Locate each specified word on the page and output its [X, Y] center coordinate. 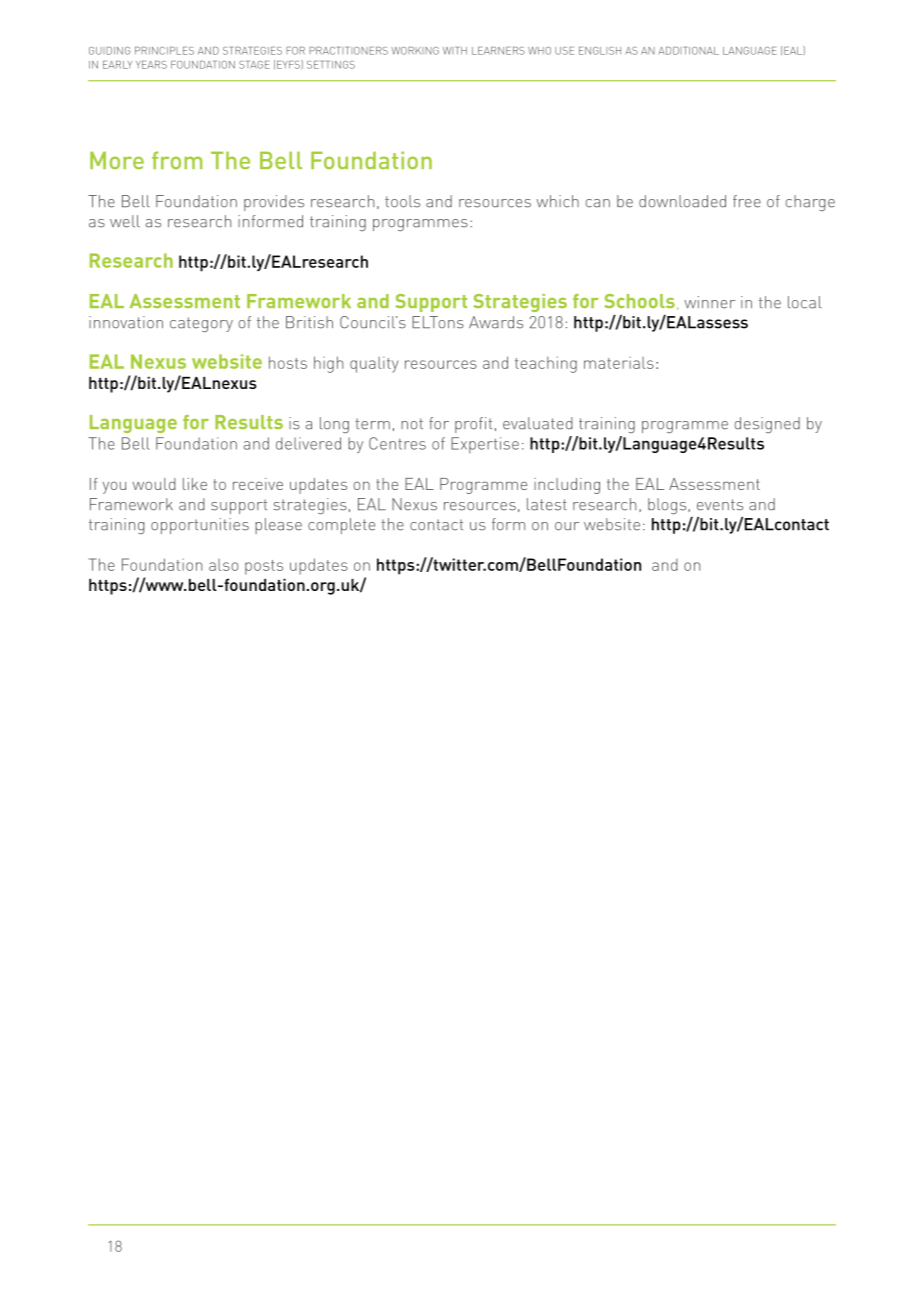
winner [709, 302]
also [224, 565]
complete [341, 526]
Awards [496, 322]
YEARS [151, 65]
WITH [455, 51]
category [201, 324]
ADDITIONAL [689, 51]
